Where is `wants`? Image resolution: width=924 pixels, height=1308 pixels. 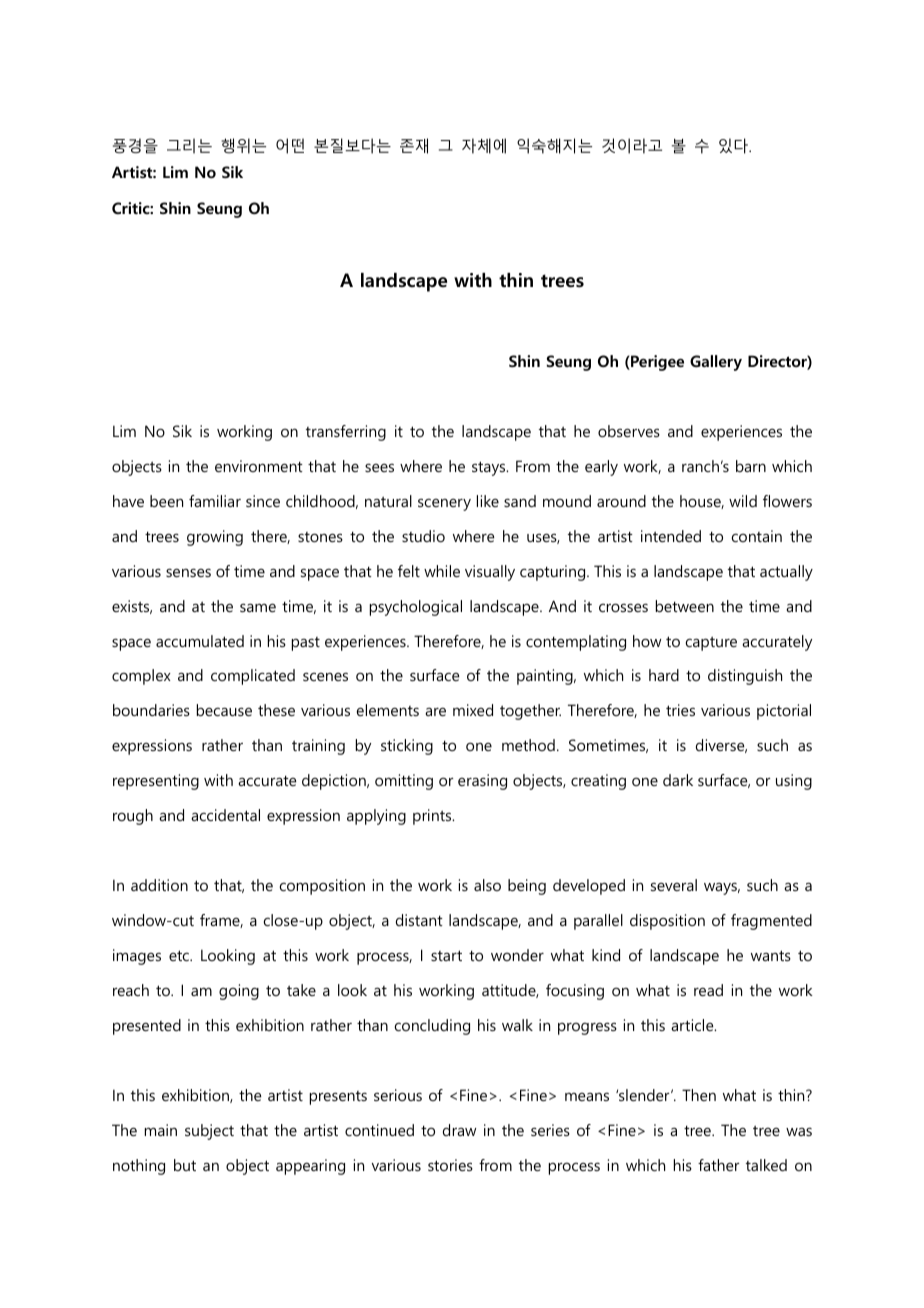 wants is located at coordinates (771, 955).
